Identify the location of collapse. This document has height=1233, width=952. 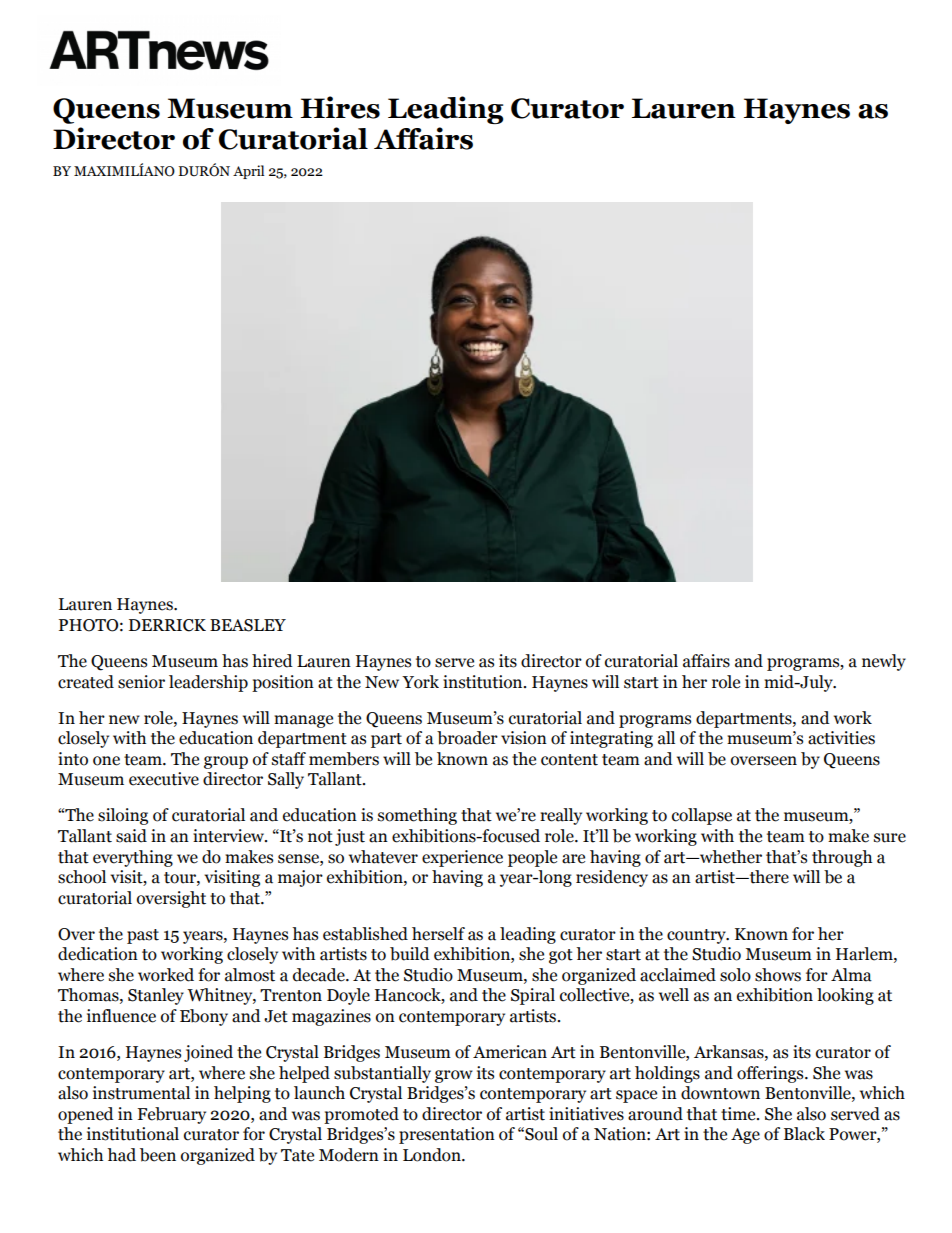
(702, 816).
